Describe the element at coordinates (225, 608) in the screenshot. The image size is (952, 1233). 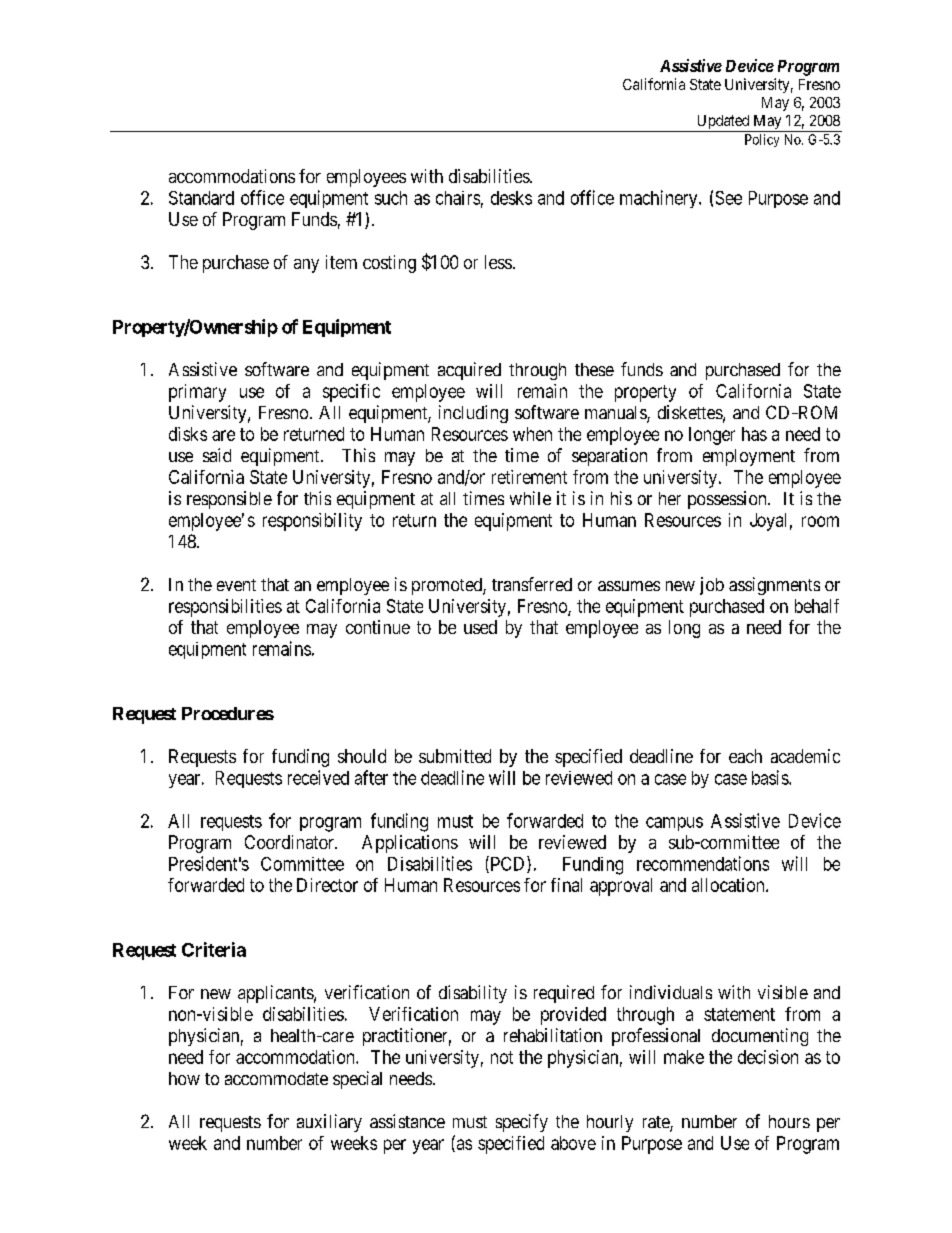
I see `responsibilities` at that location.
